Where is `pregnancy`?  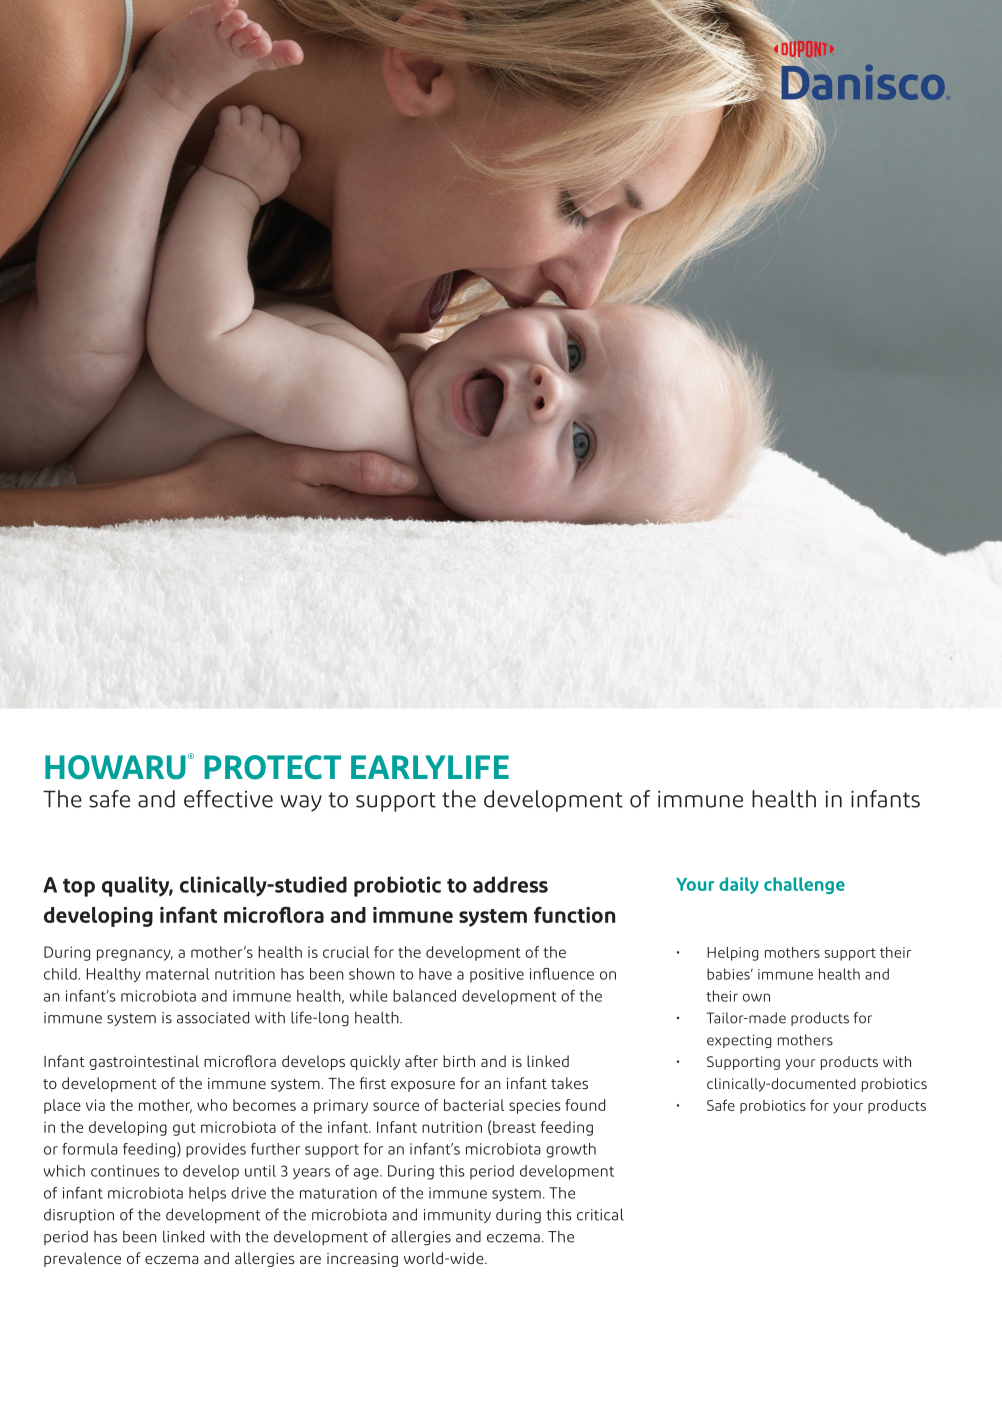
pregnancy is located at coordinates (135, 955).
